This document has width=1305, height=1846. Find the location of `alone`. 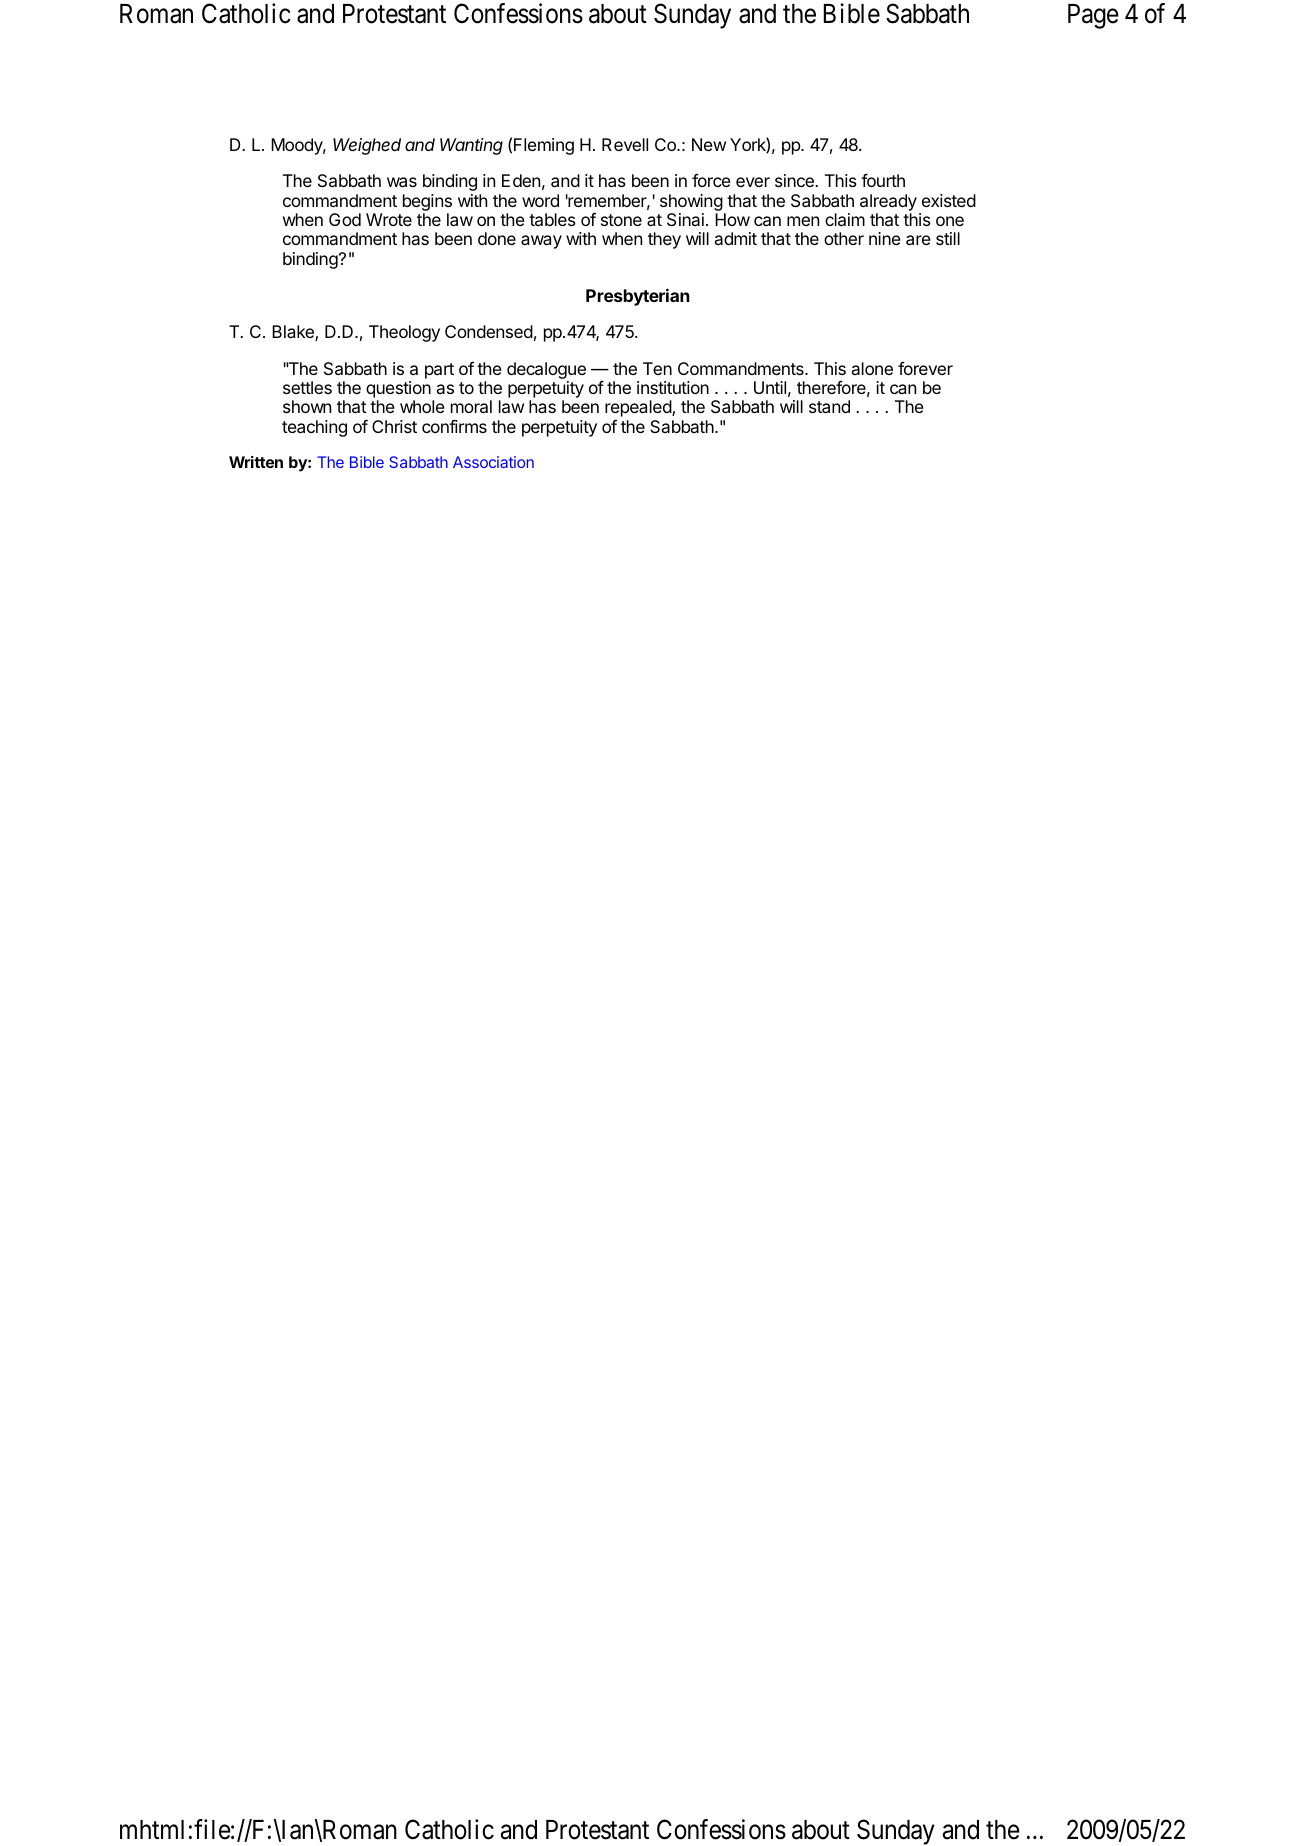

alone is located at coordinates (872, 368).
